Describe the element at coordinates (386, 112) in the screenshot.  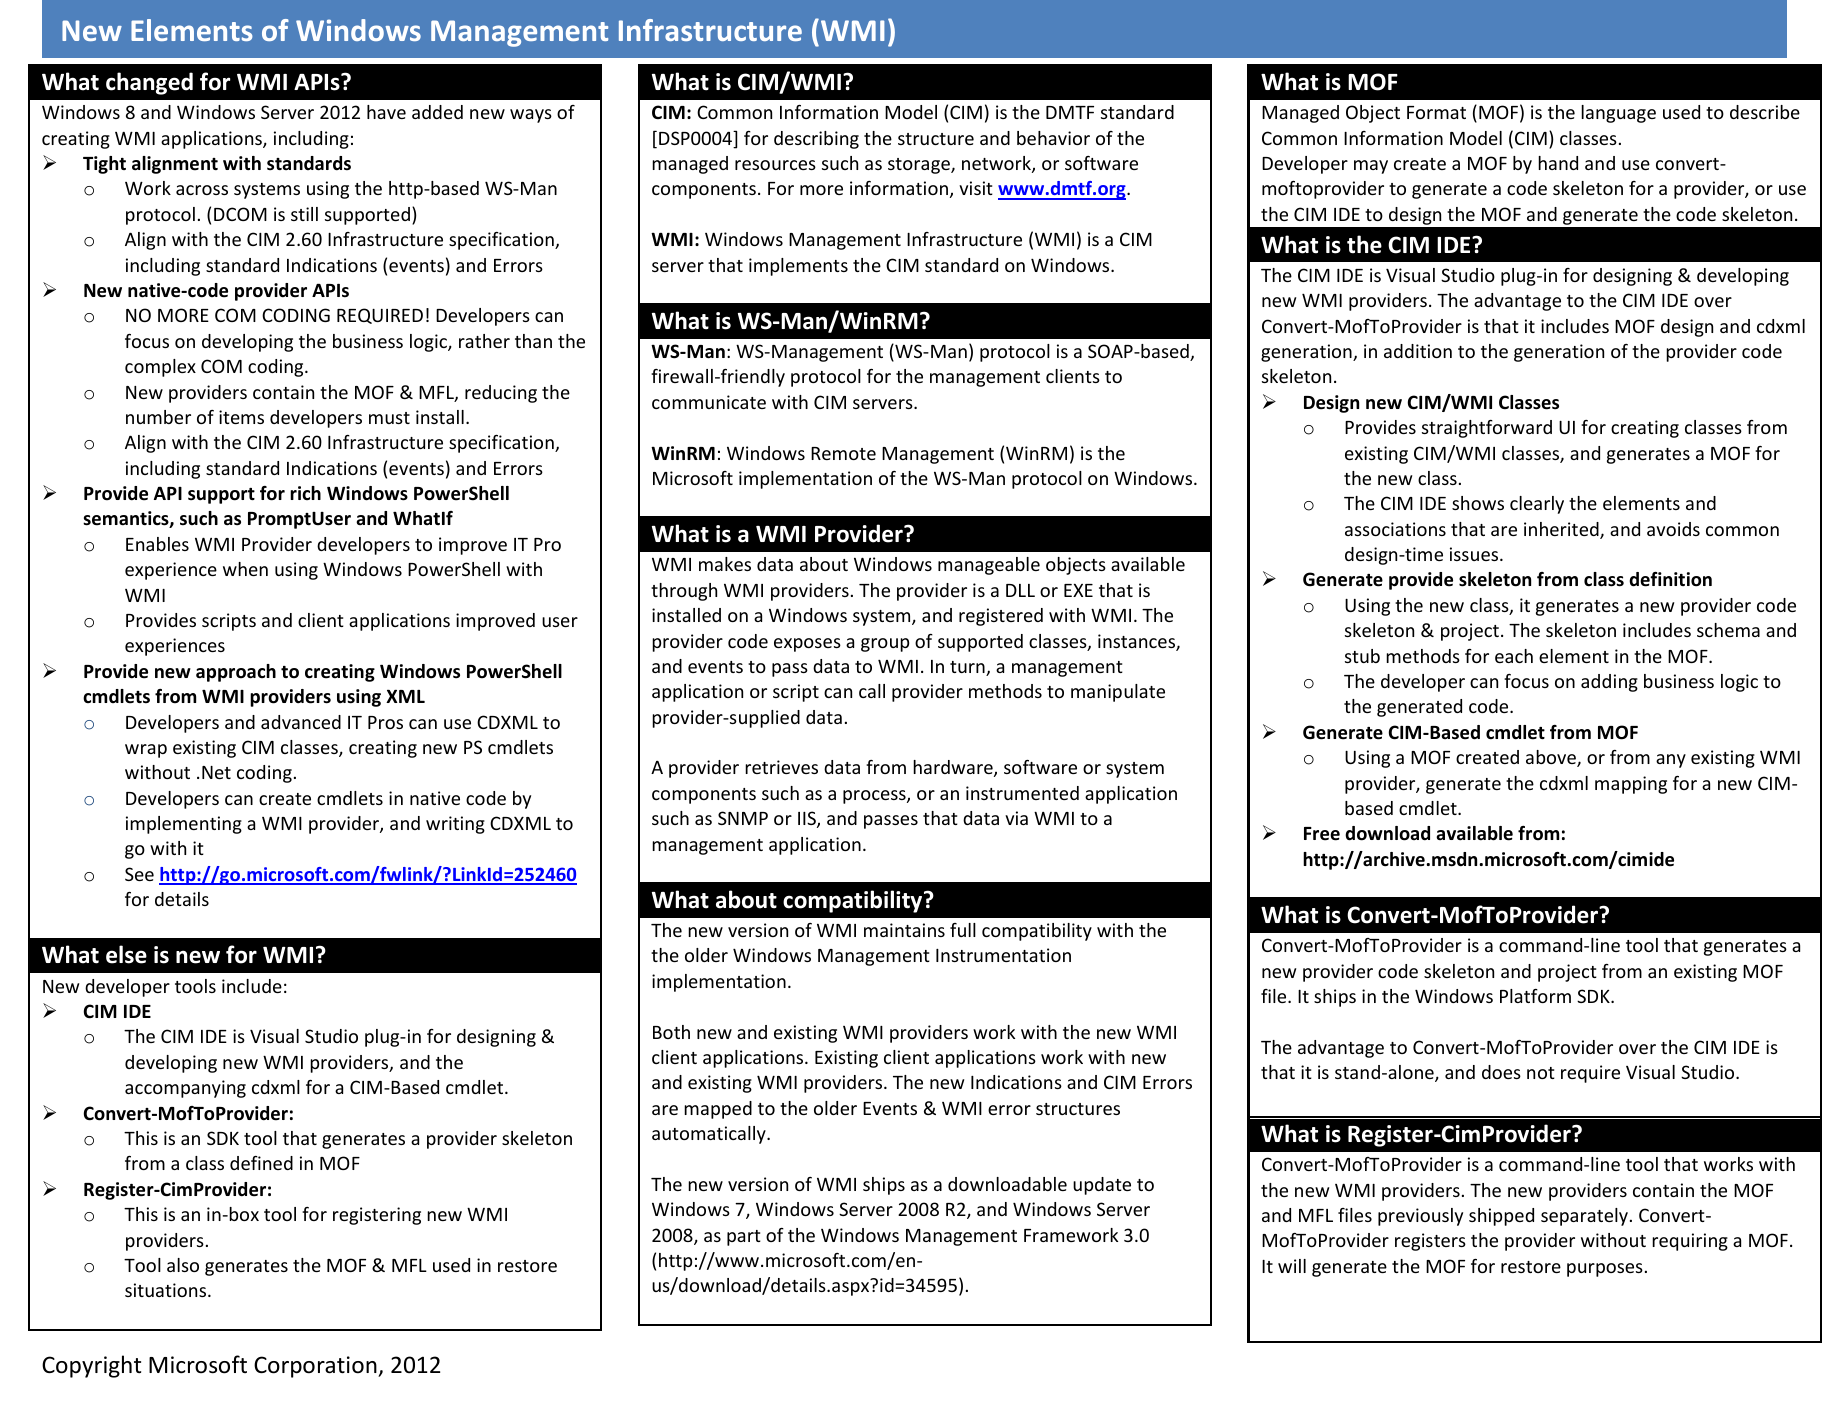
I see `have` at that location.
